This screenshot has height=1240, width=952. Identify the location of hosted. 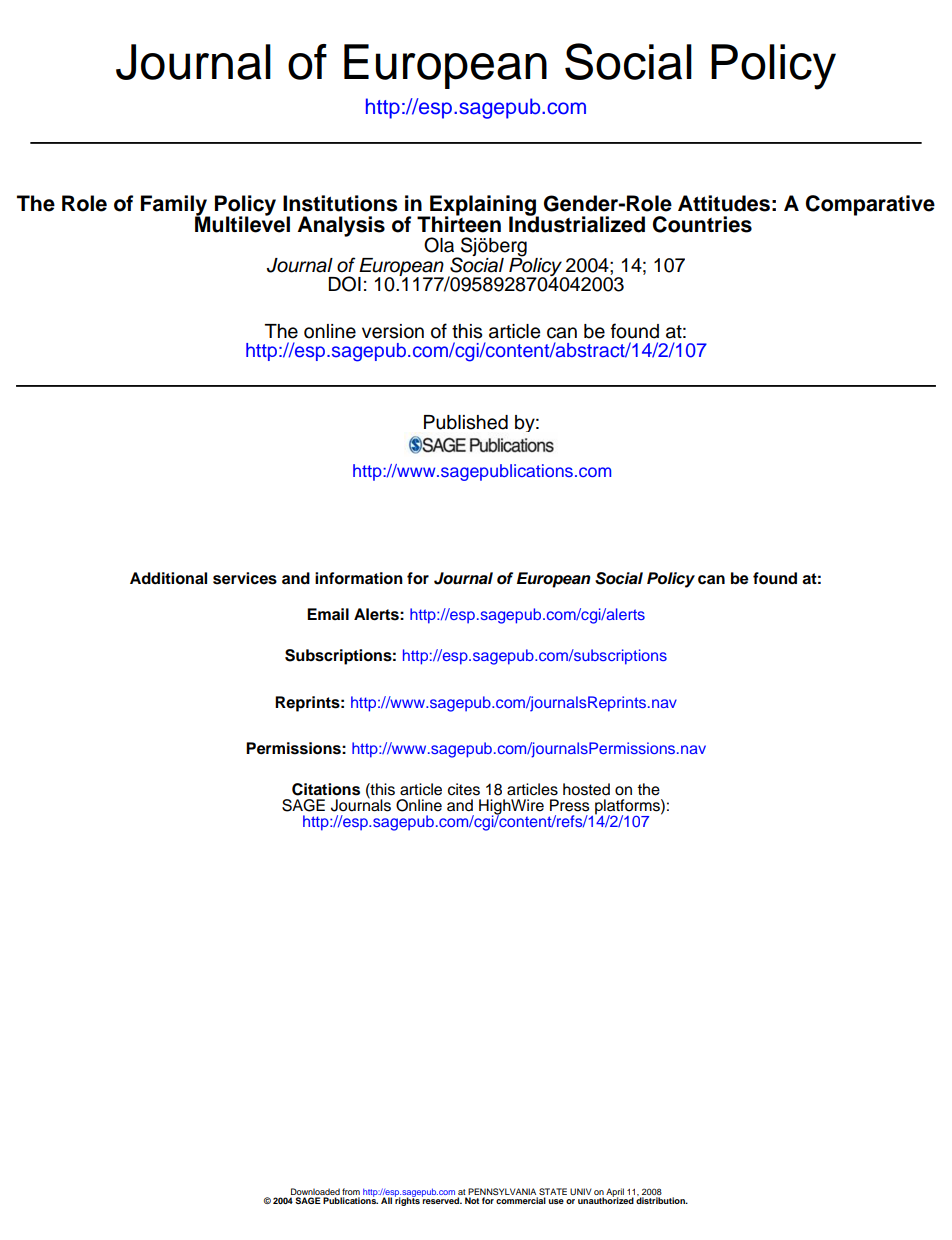
(586, 789).
